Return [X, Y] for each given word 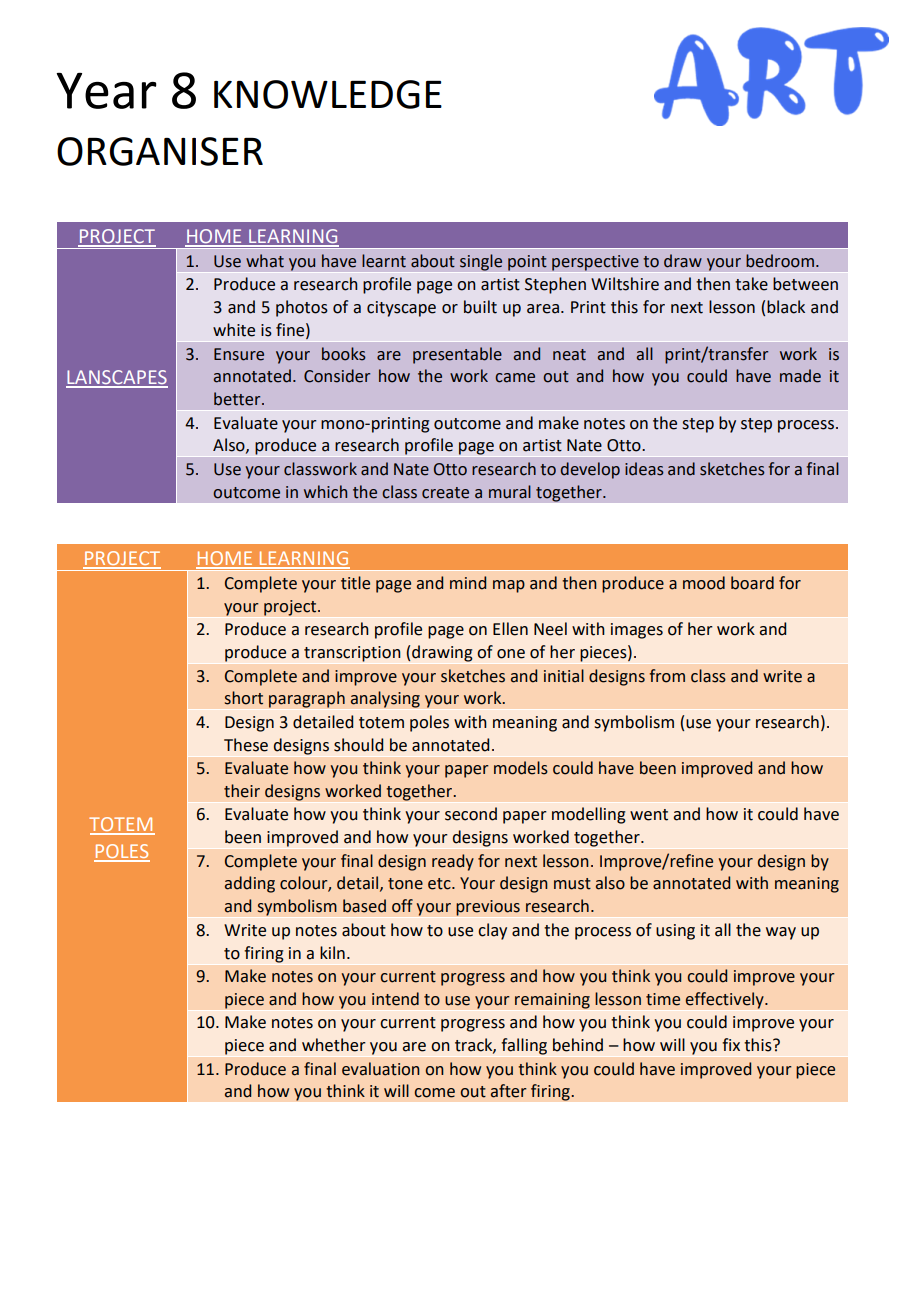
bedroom [780, 261]
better [238, 399]
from [667, 676]
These [246, 745]
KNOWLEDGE [328, 94]
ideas [644, 469]
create [445, 493]
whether [334, 1045]
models [521, 768]
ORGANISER [160, 151]
